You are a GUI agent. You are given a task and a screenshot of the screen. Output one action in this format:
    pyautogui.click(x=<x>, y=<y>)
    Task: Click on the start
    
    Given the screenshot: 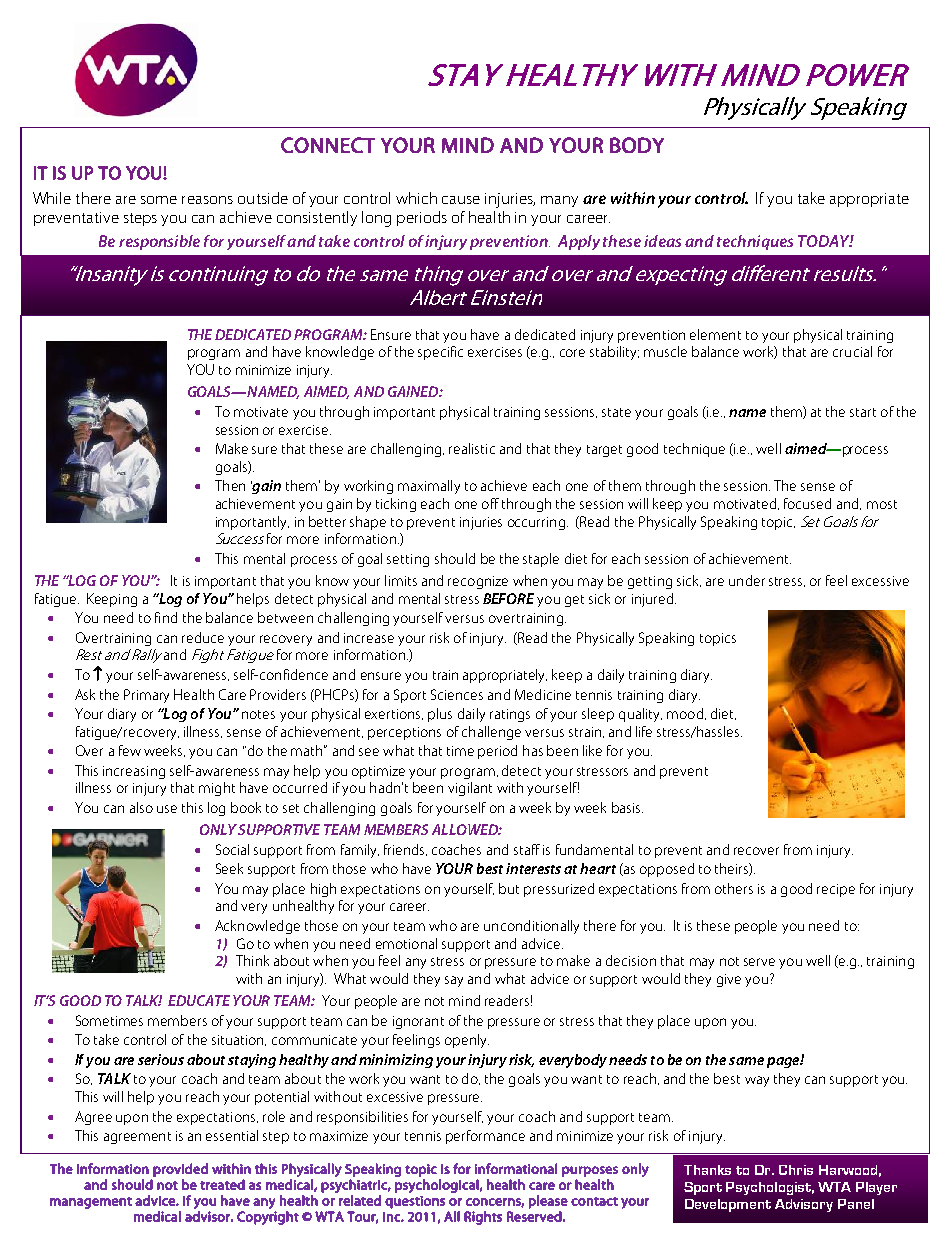 What is the action you would take?
    pyautogui.click(x=863, y=412)
